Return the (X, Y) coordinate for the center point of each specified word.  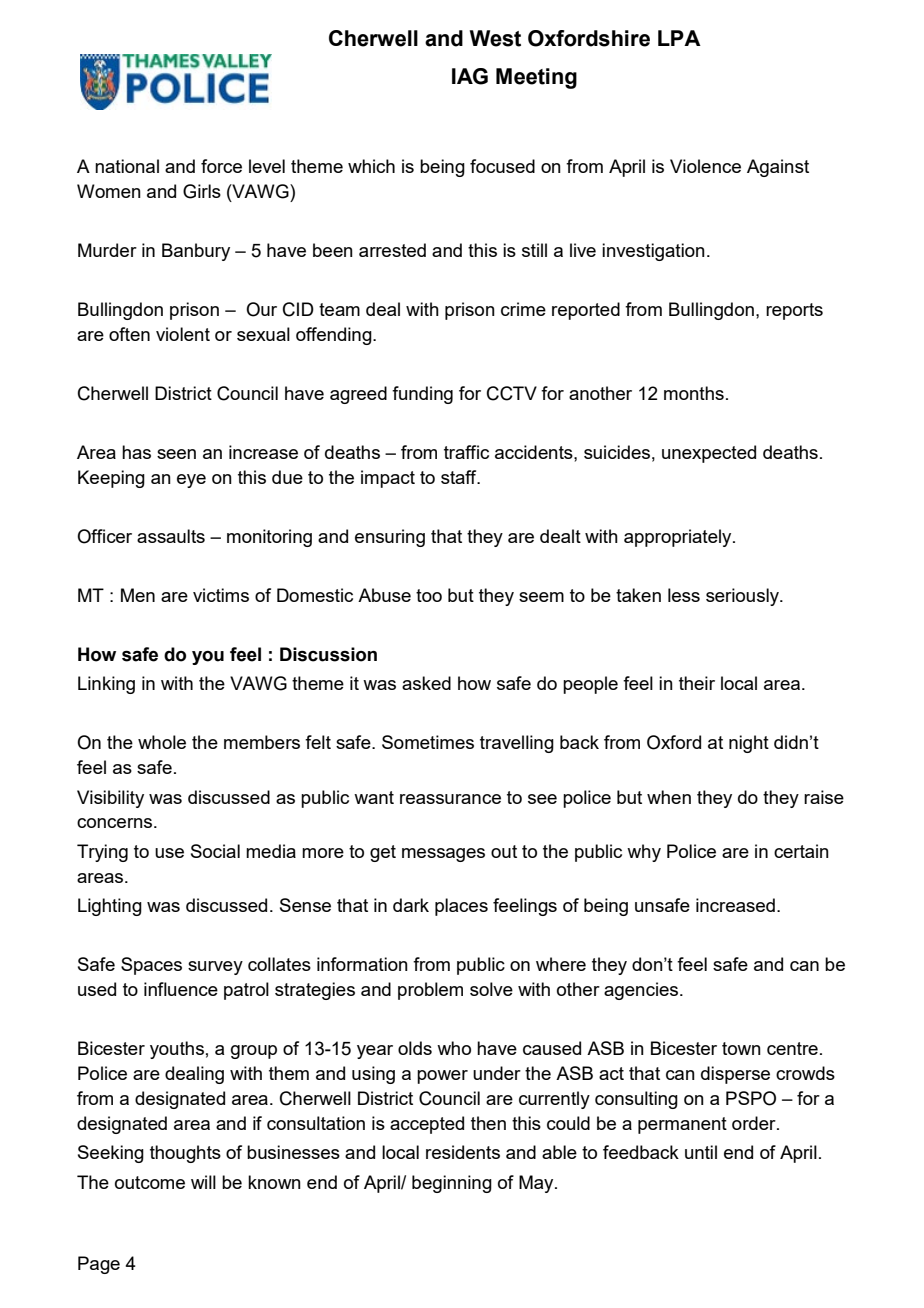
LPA (679, 38)
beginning (452, 1184)
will (203, 1182)
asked (426, 683)
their (697, 683)
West (495, 38)
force (221, 166)
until (701, 1152)
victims (221, 595)
